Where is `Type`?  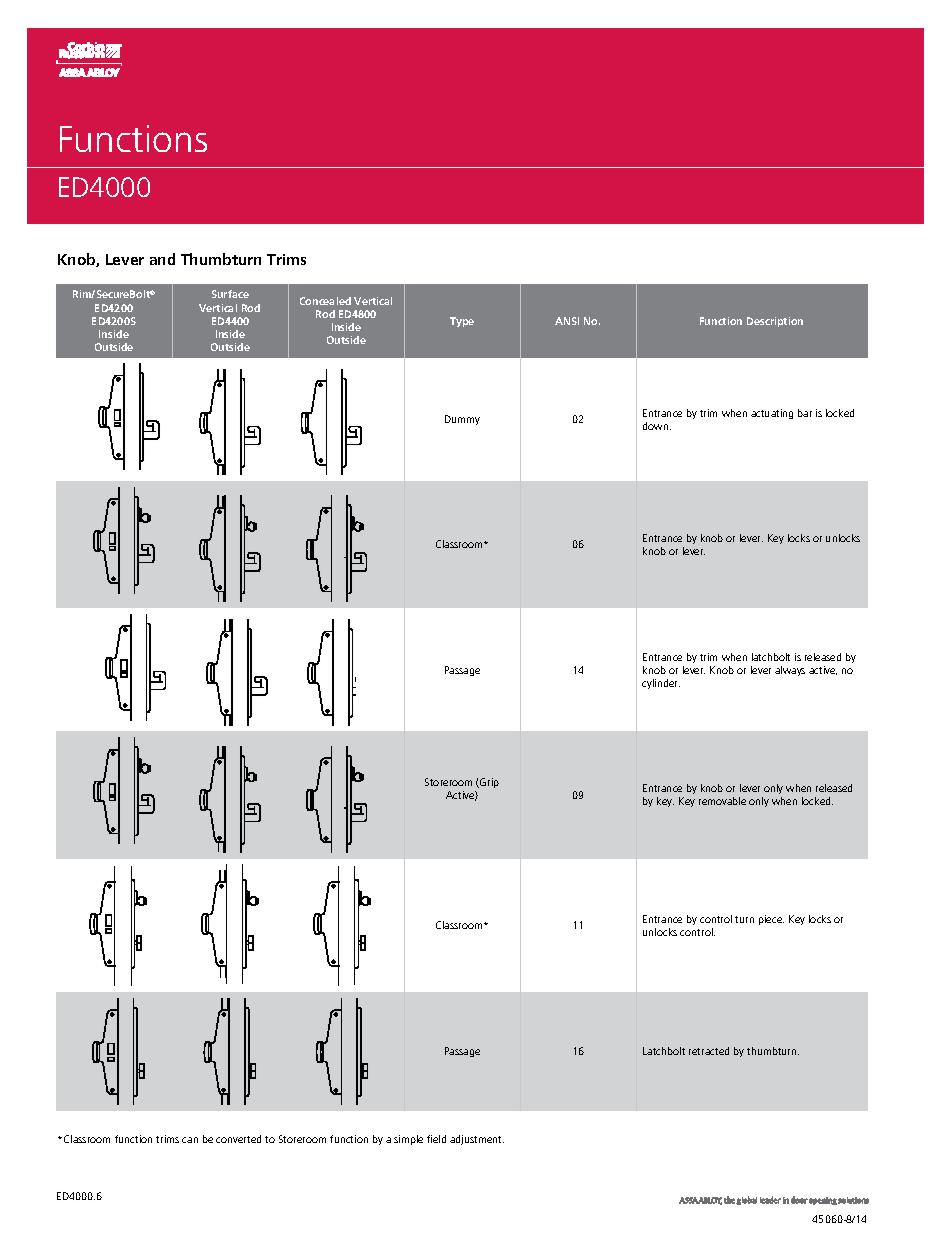 Type is located at coordinates (462, 322).
